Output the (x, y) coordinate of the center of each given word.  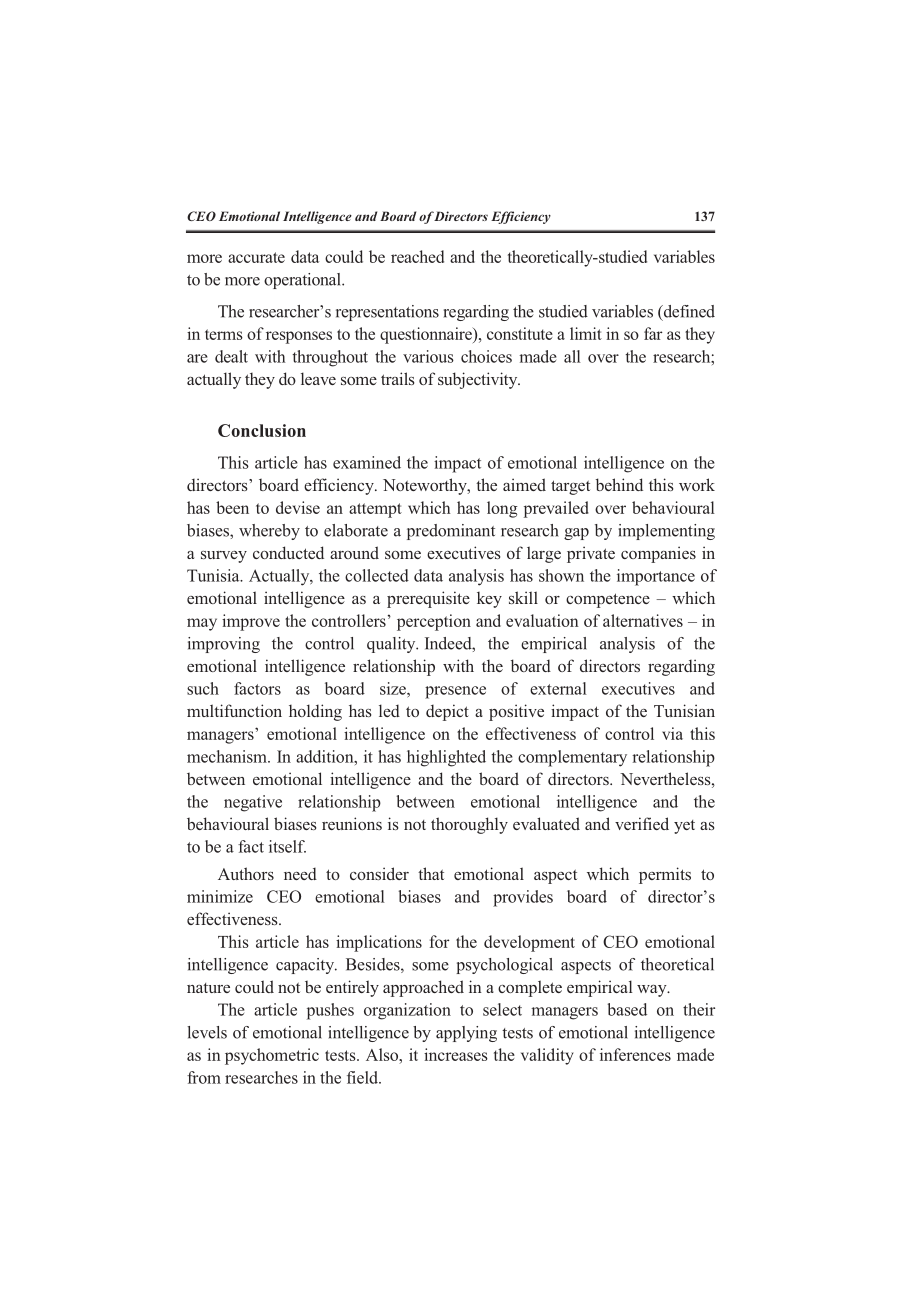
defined (688, 312)
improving (224, 645)
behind (619, 484)
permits (665, 875)
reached (417, 256)
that (431, 873)
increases (456, 1054)
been (232, 507)
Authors (246, 873)
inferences (635, 1054)
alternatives (643, 620)
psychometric (272, 1056)
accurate (256, 257)
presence (455, 692)
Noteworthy (426, 486)
